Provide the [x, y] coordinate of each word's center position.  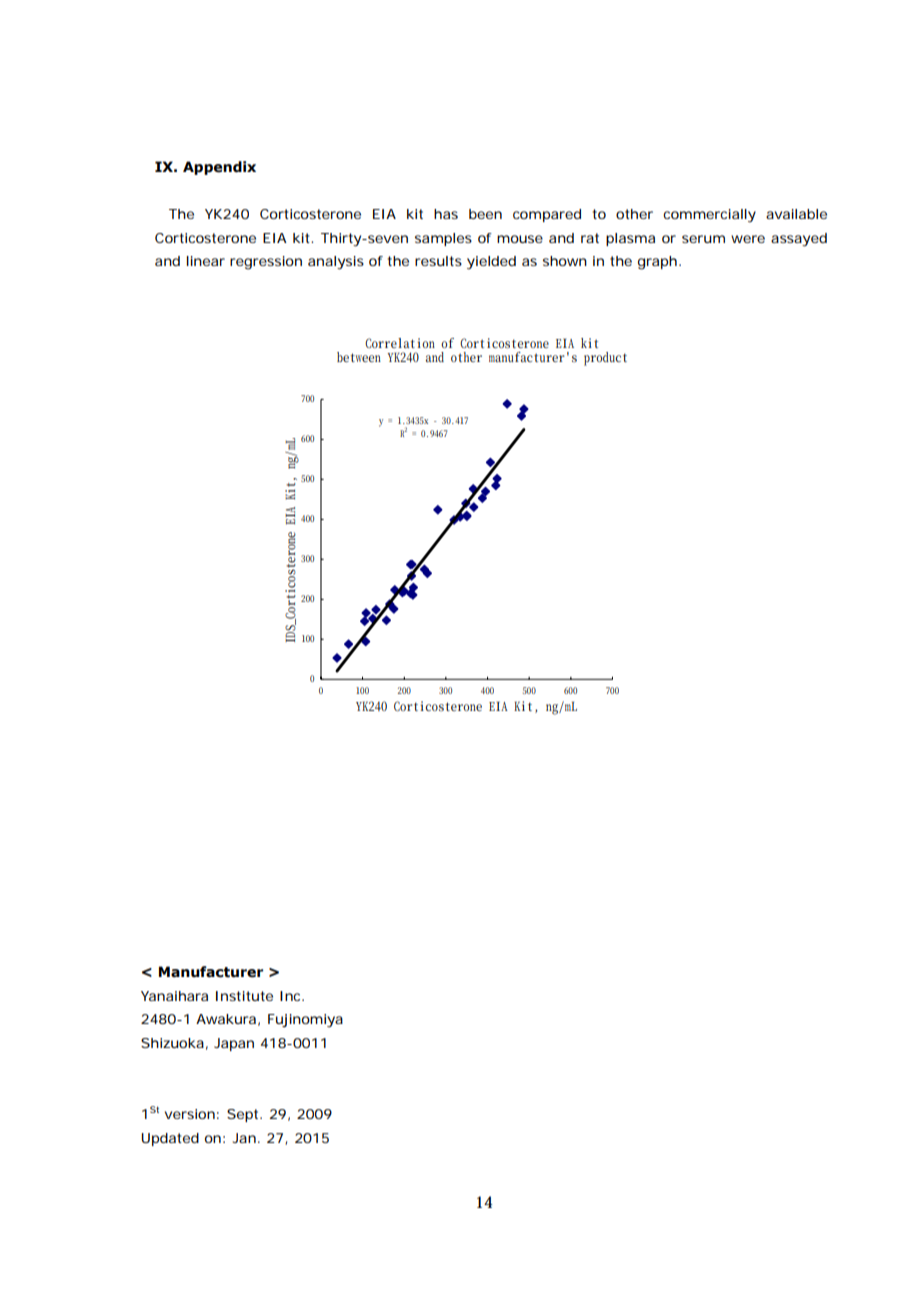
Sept [244, 1115]
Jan [244, 1138]
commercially [709, 216]
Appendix [219, 168]
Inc [291, 996]
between [359, 357]
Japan [234, 1044]
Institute [244, 996]
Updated [170, 1139]
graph [657, 263]
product [605, 359]
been [485, 214]
